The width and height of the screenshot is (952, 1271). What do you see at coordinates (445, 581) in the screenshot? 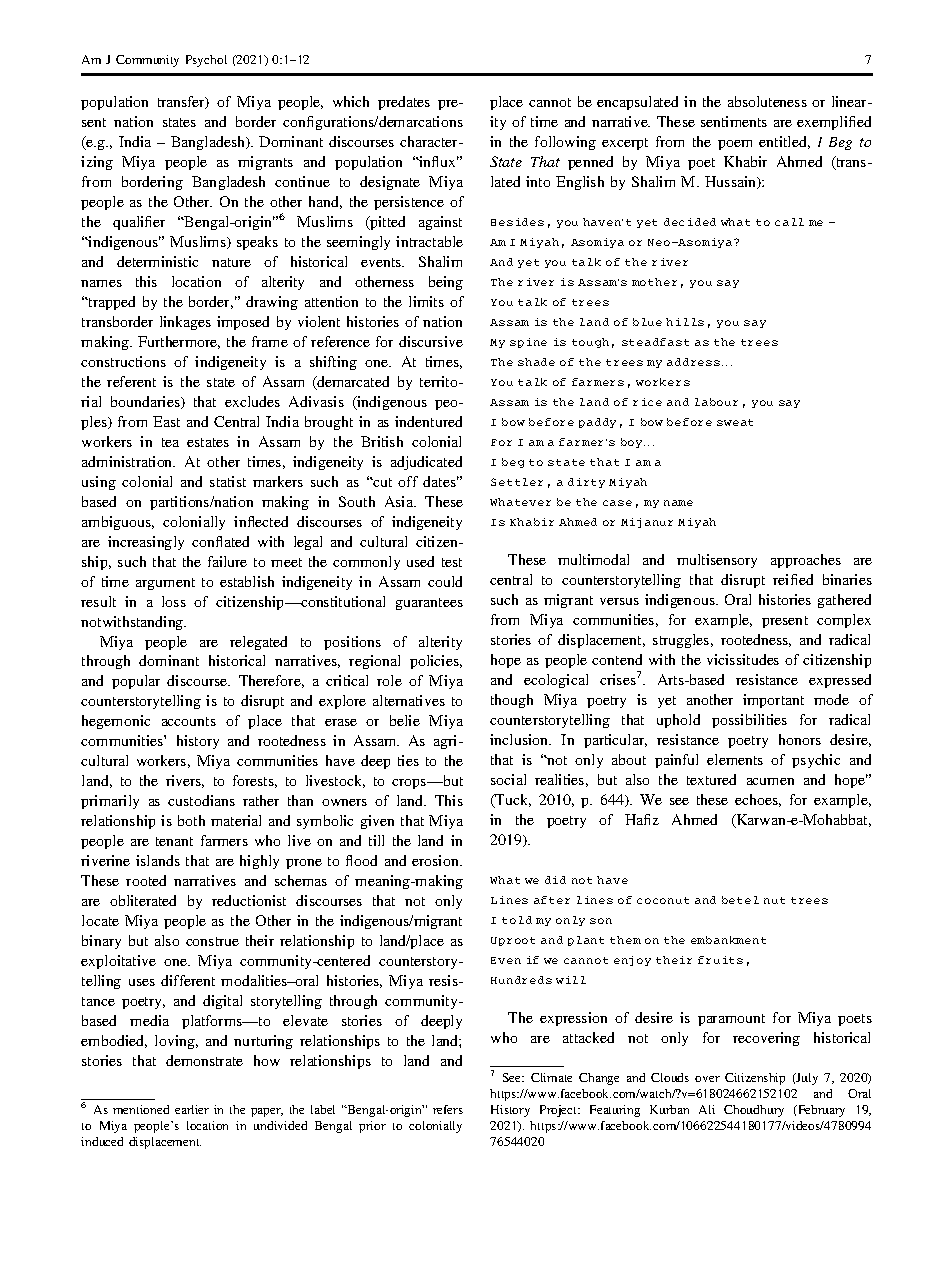
I see `could` at bounding box center [445, 581].
